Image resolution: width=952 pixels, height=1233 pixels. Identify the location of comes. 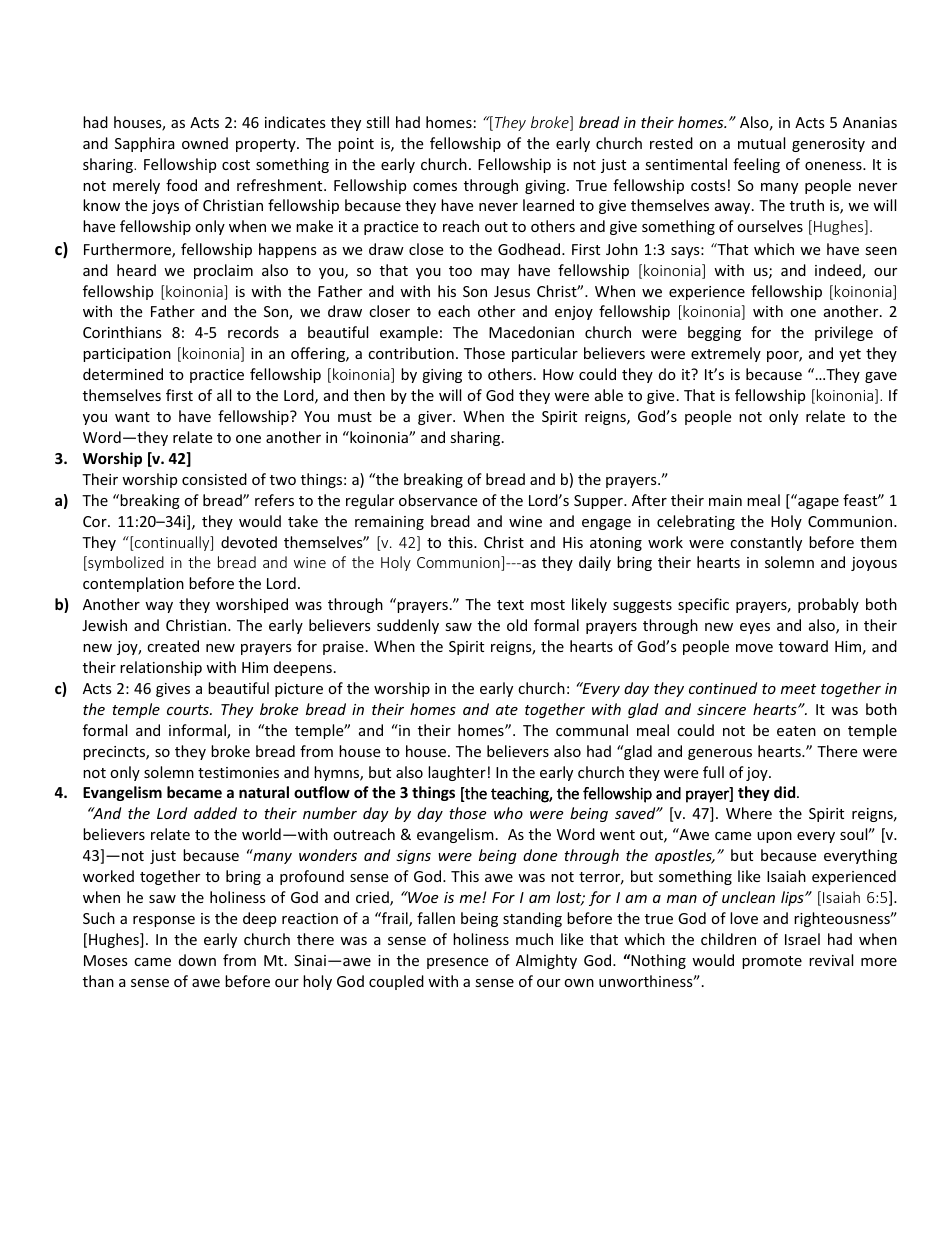
(435, 187).
